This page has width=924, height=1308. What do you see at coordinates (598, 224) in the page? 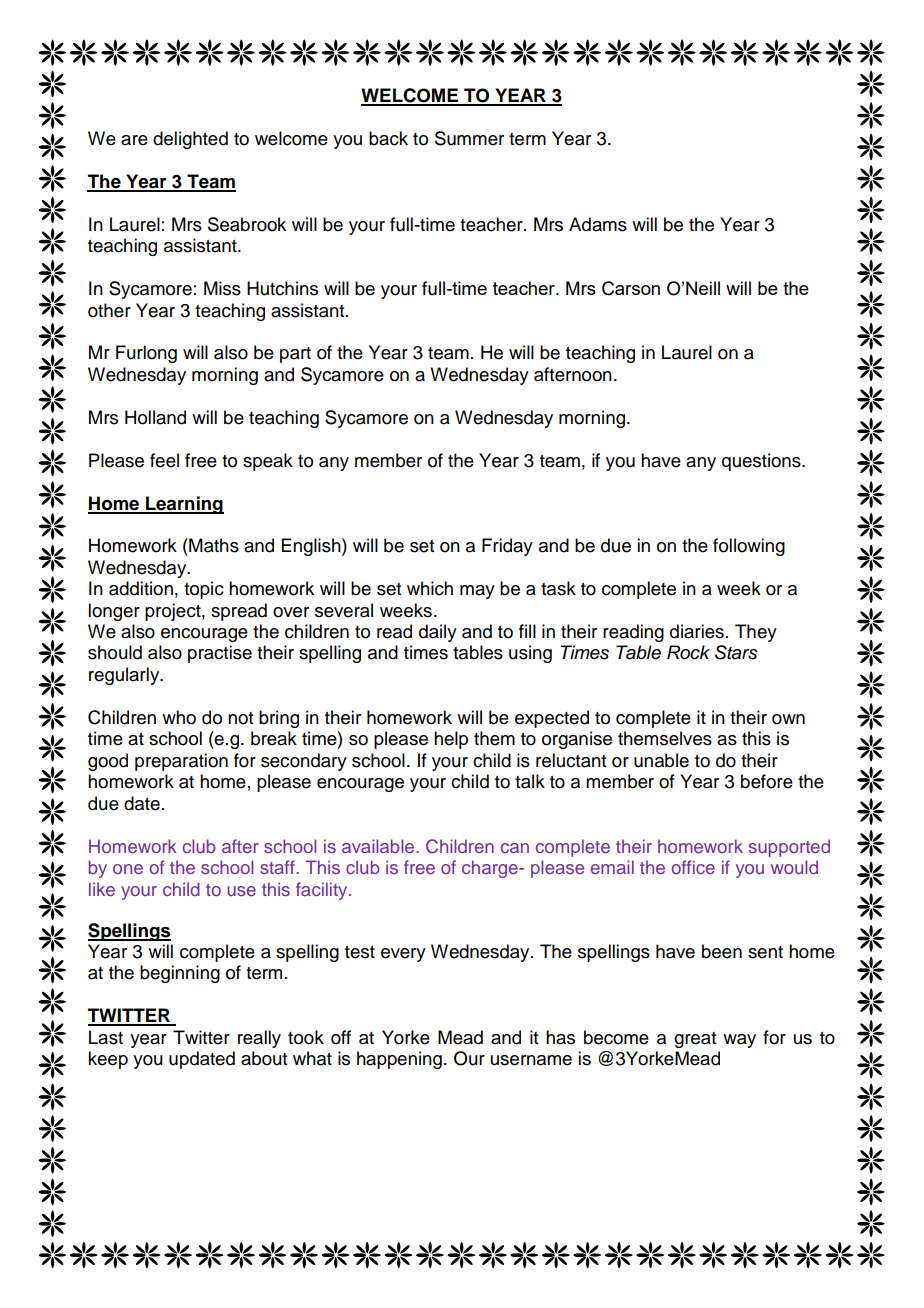
I see `Adams` at bounding box center [598, 224].
